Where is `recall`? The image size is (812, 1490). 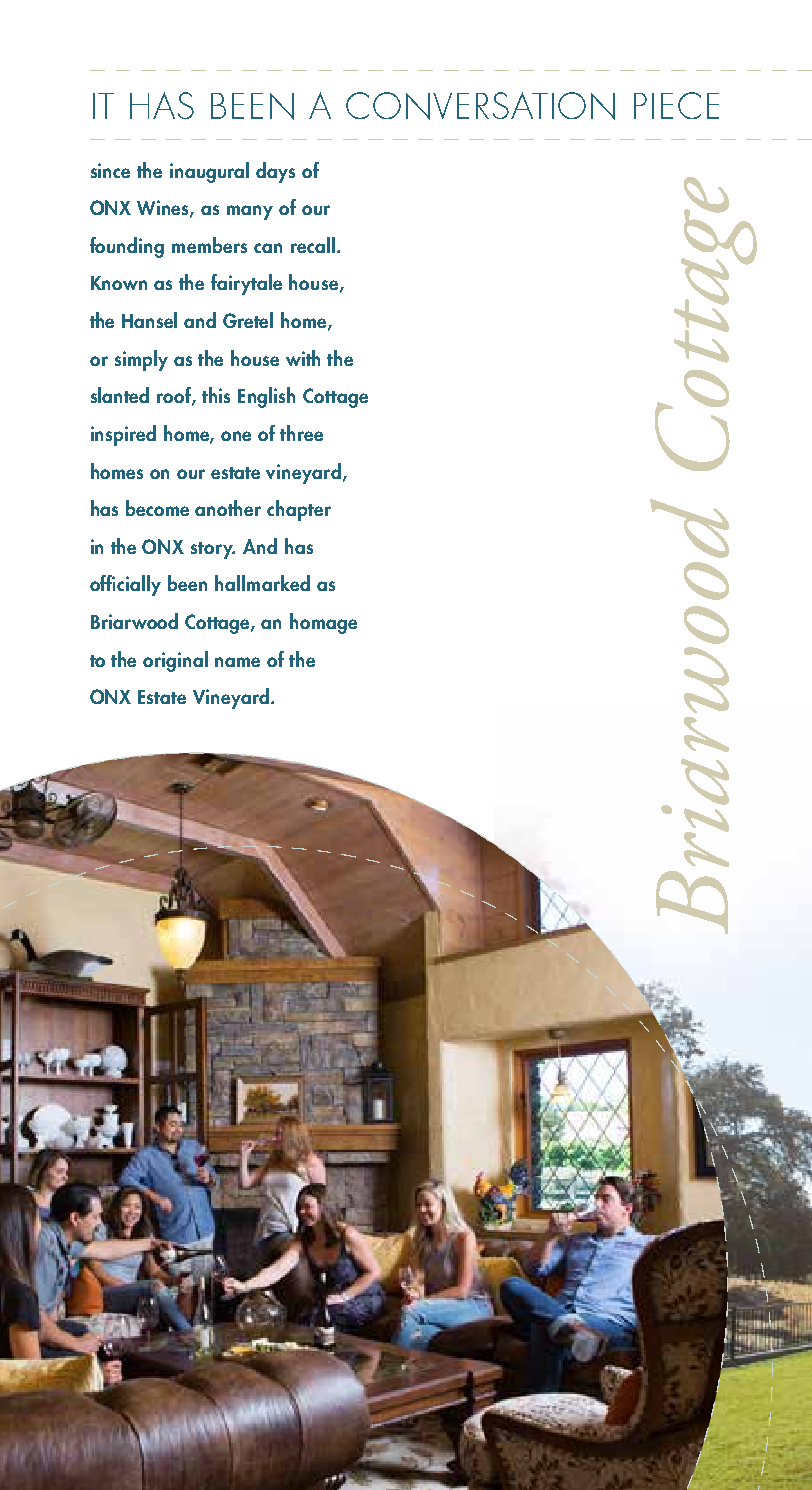
recall is located at coordinates (313, 245).
